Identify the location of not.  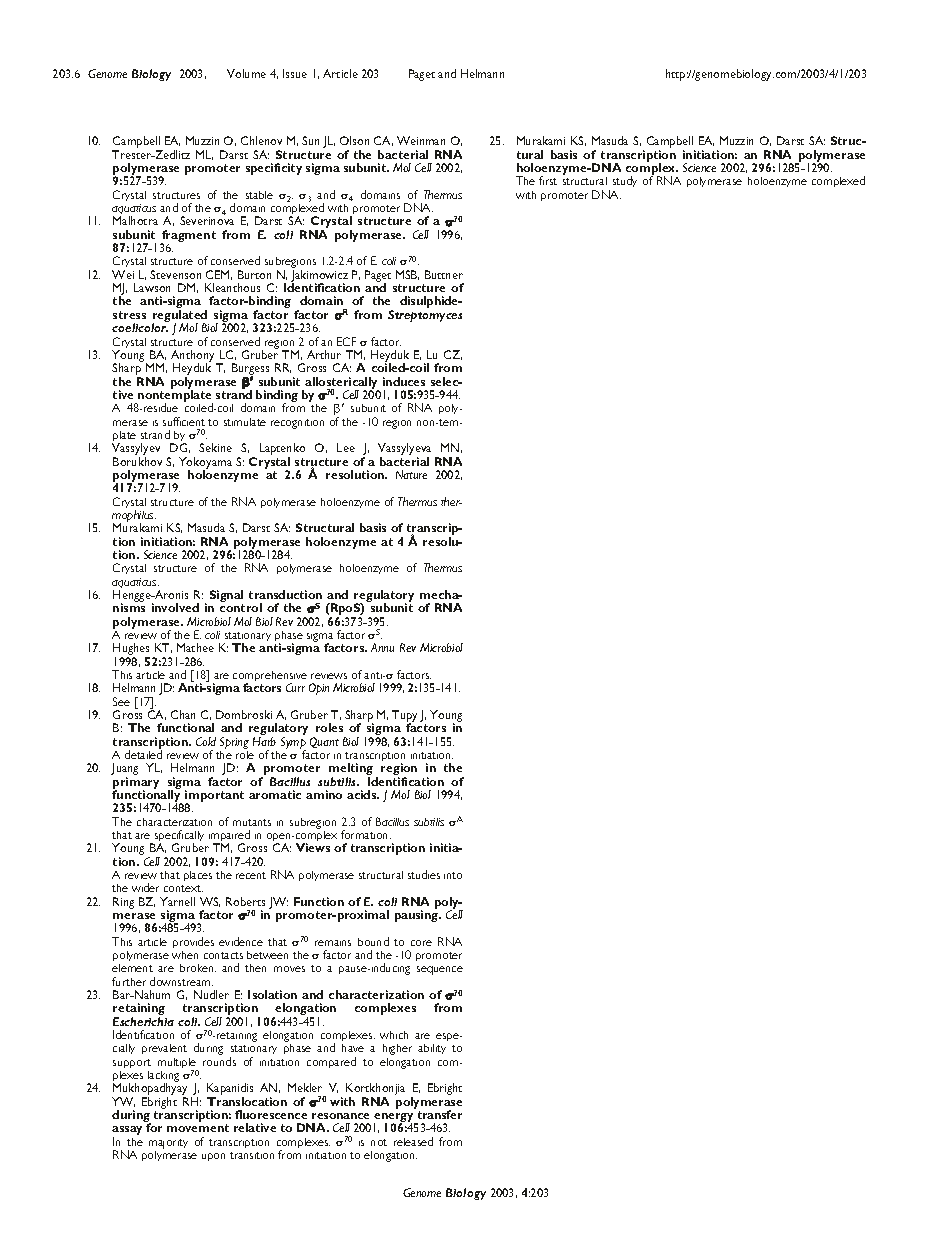
(379, 1142).
